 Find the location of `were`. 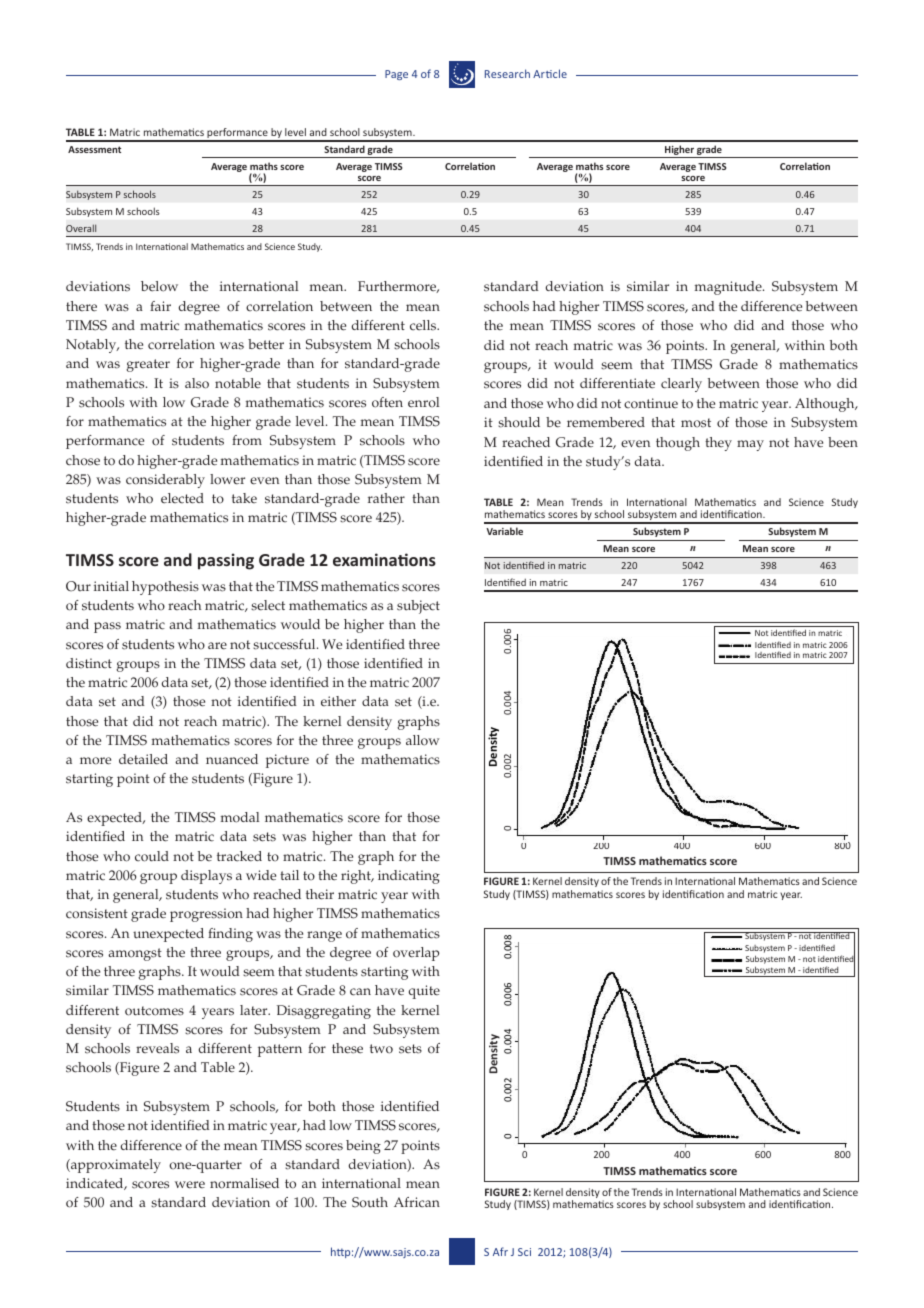

were is located at coordinates (190, 1185).
